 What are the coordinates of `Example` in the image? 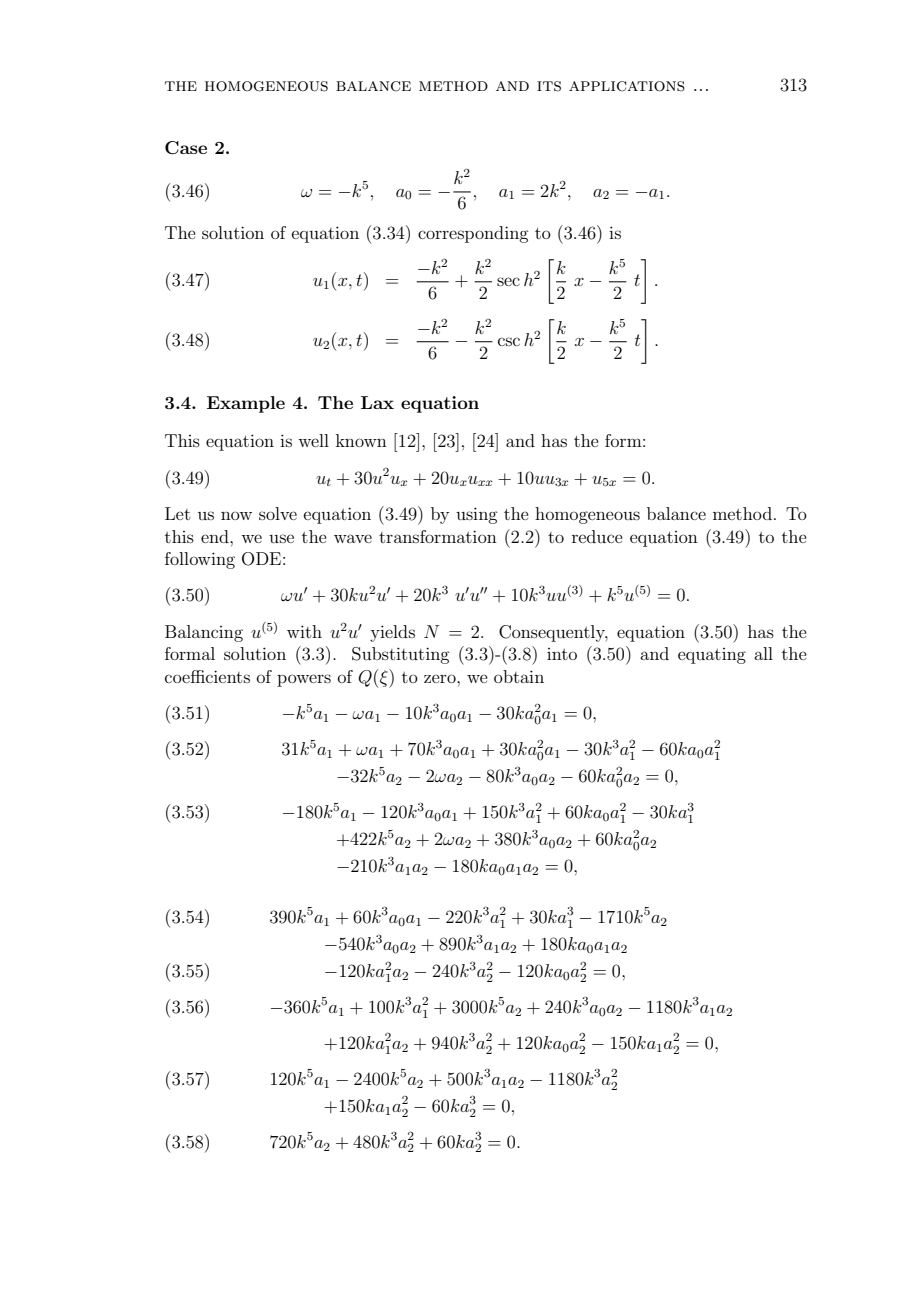 It's located at (246, 404).
